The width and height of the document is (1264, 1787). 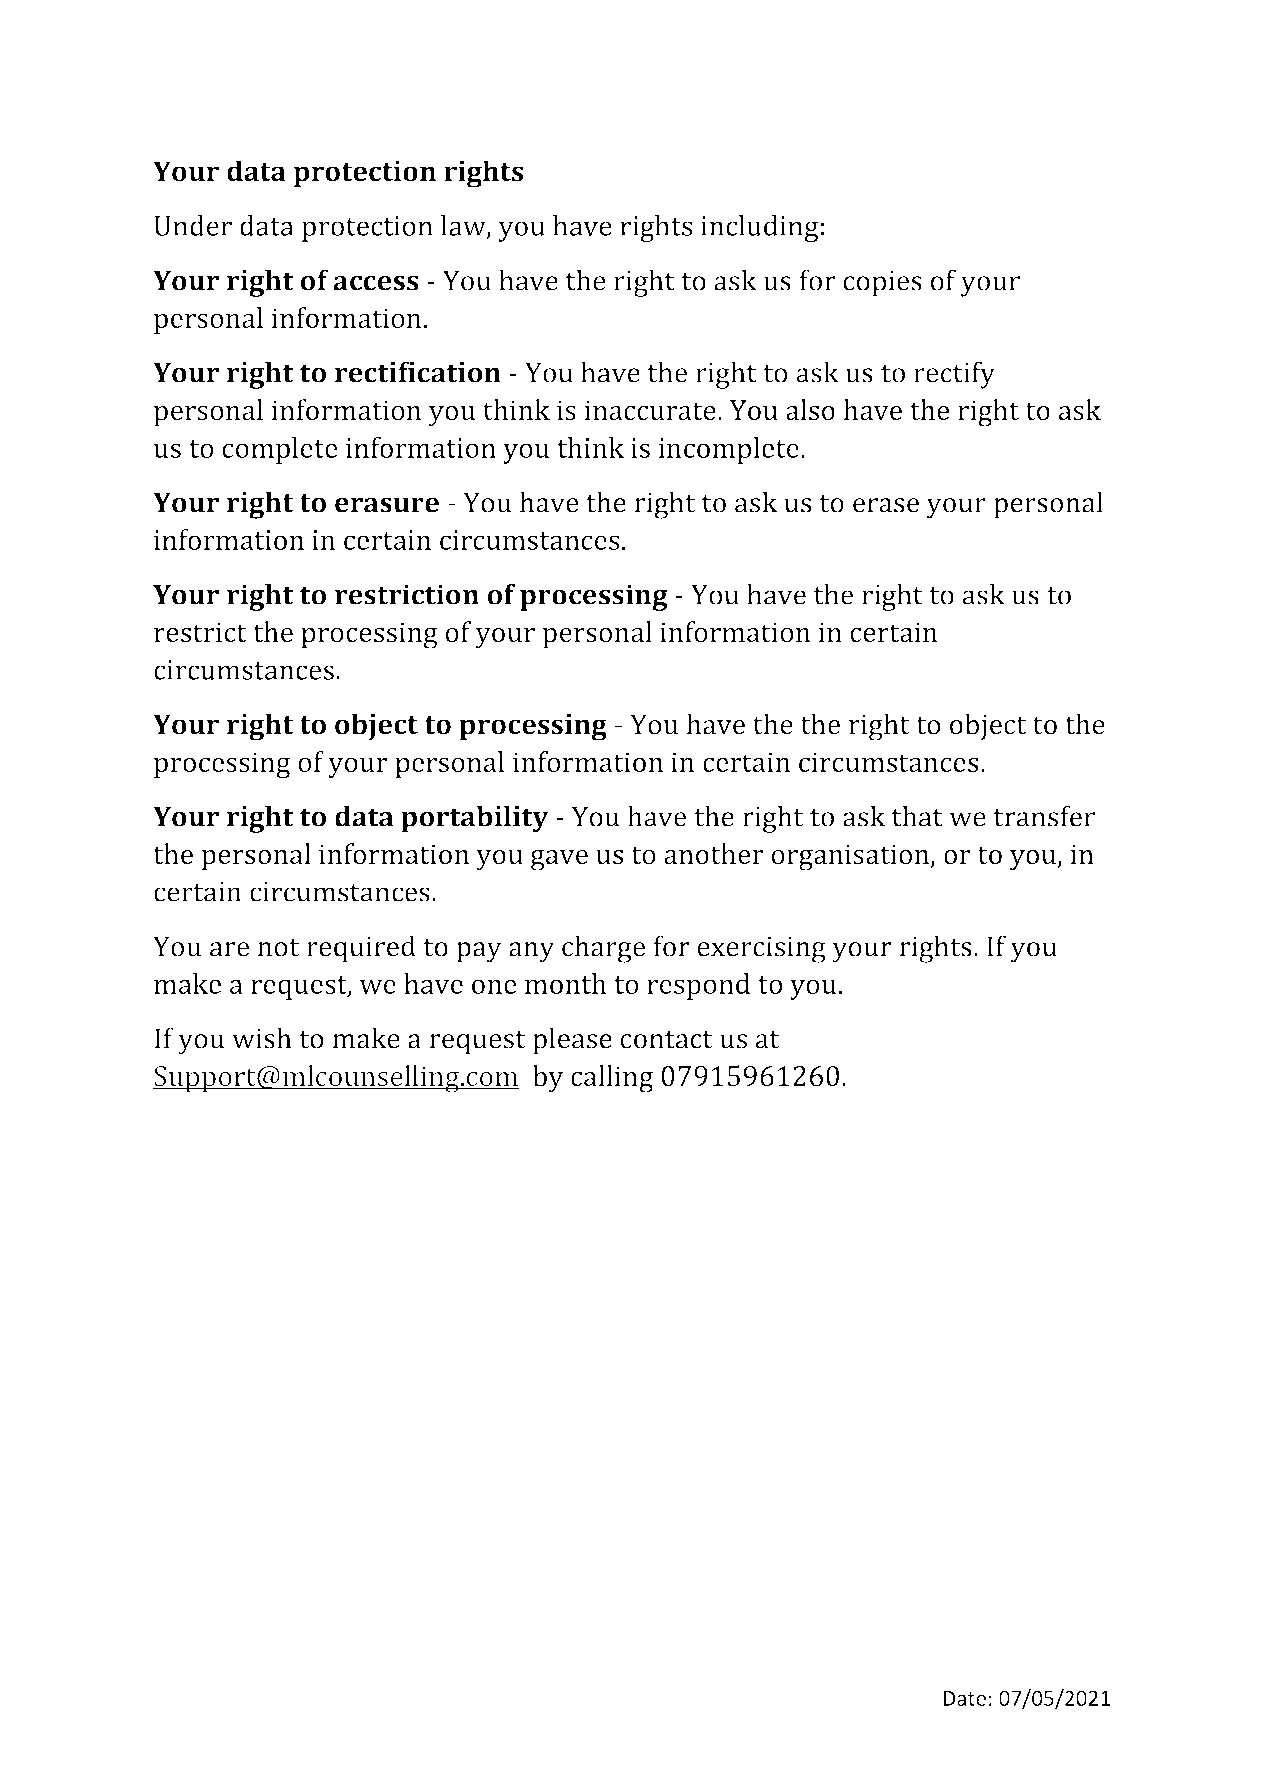 I want to click on copies, so click(x=882, y=284).
